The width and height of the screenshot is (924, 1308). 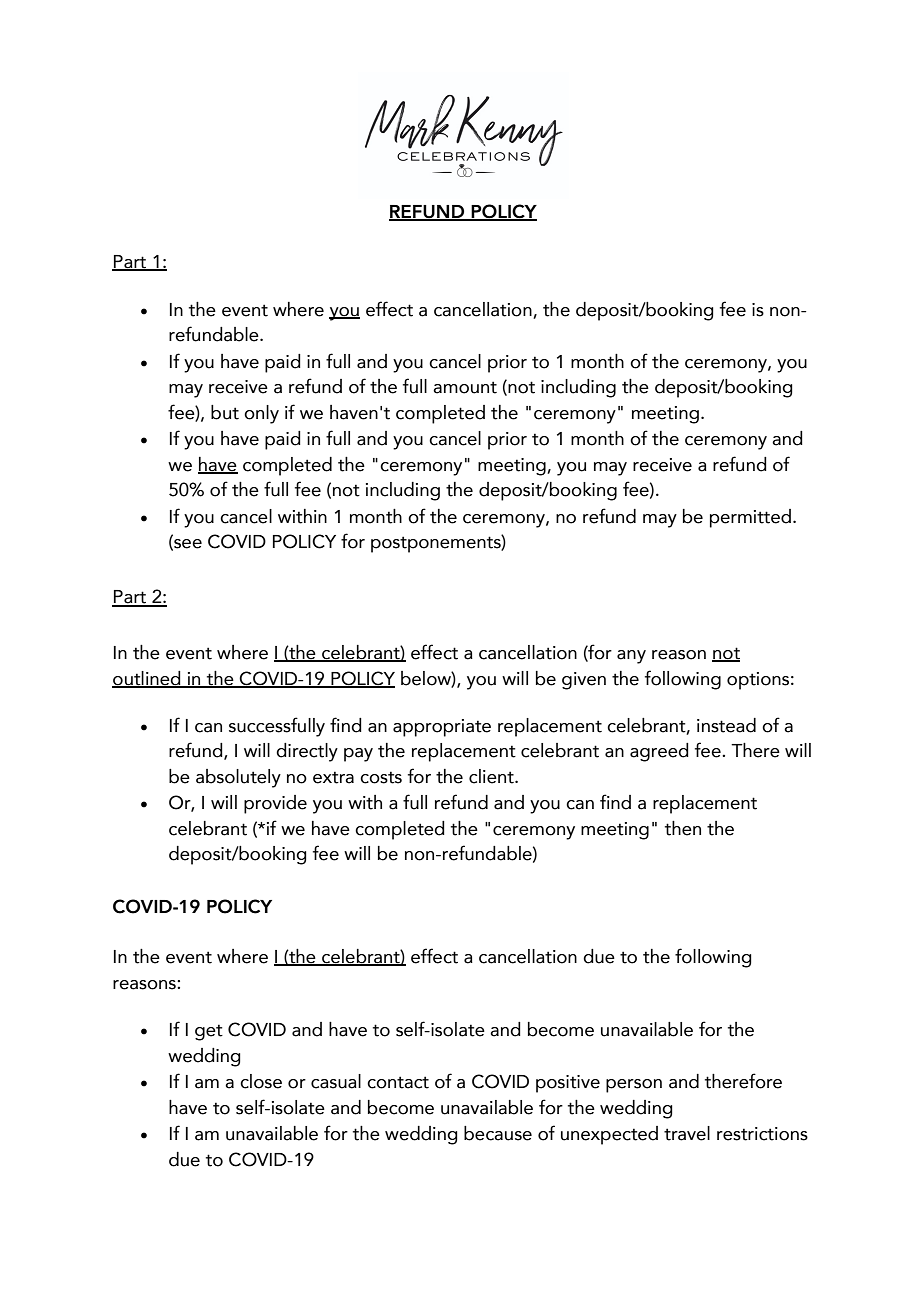 What do you see at coordinates (683, 828) in the screenshot?
I see `then` at bounding box center [683, 828].
